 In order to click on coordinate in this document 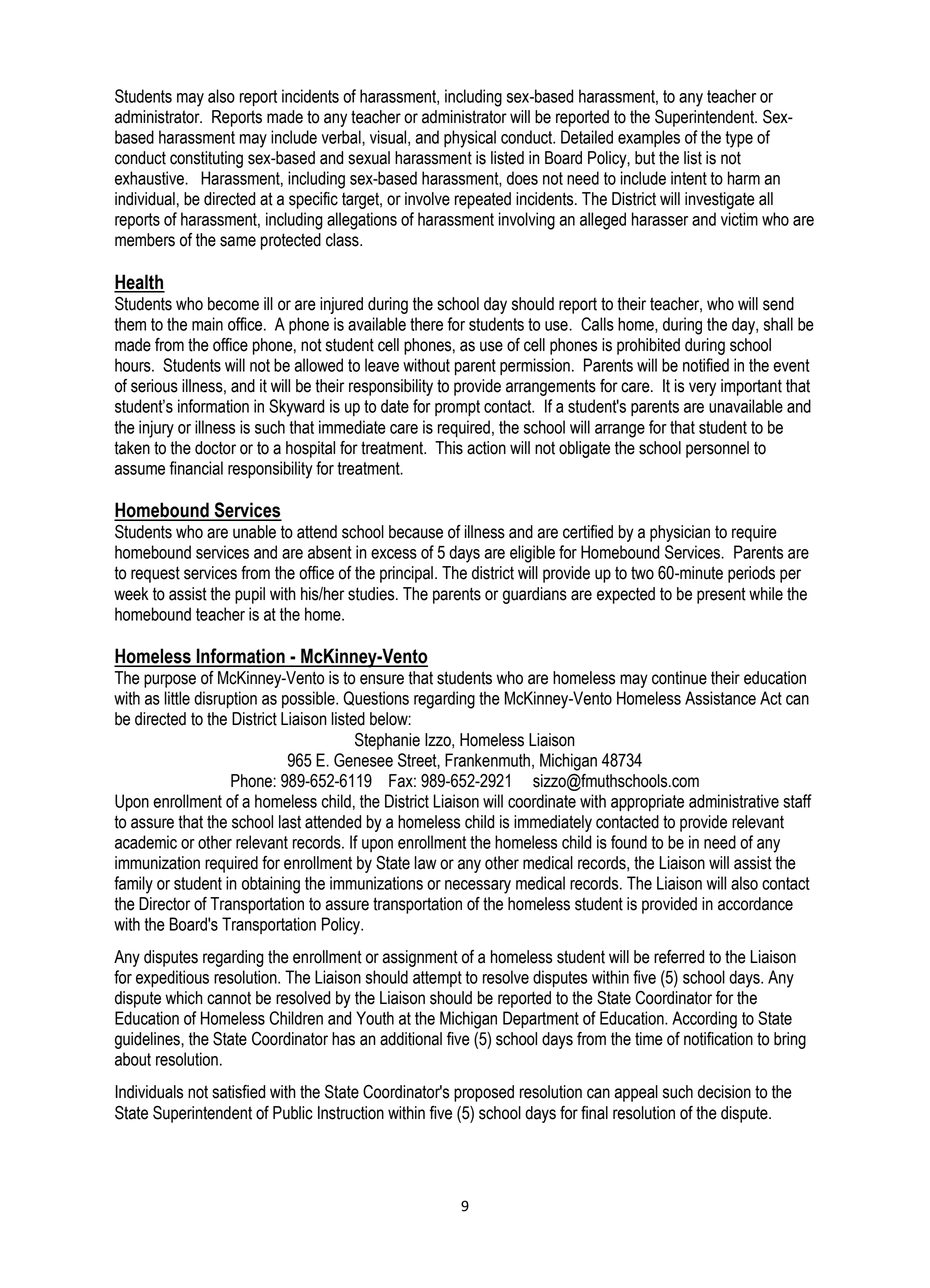, I will do `click(542, 801)`.
